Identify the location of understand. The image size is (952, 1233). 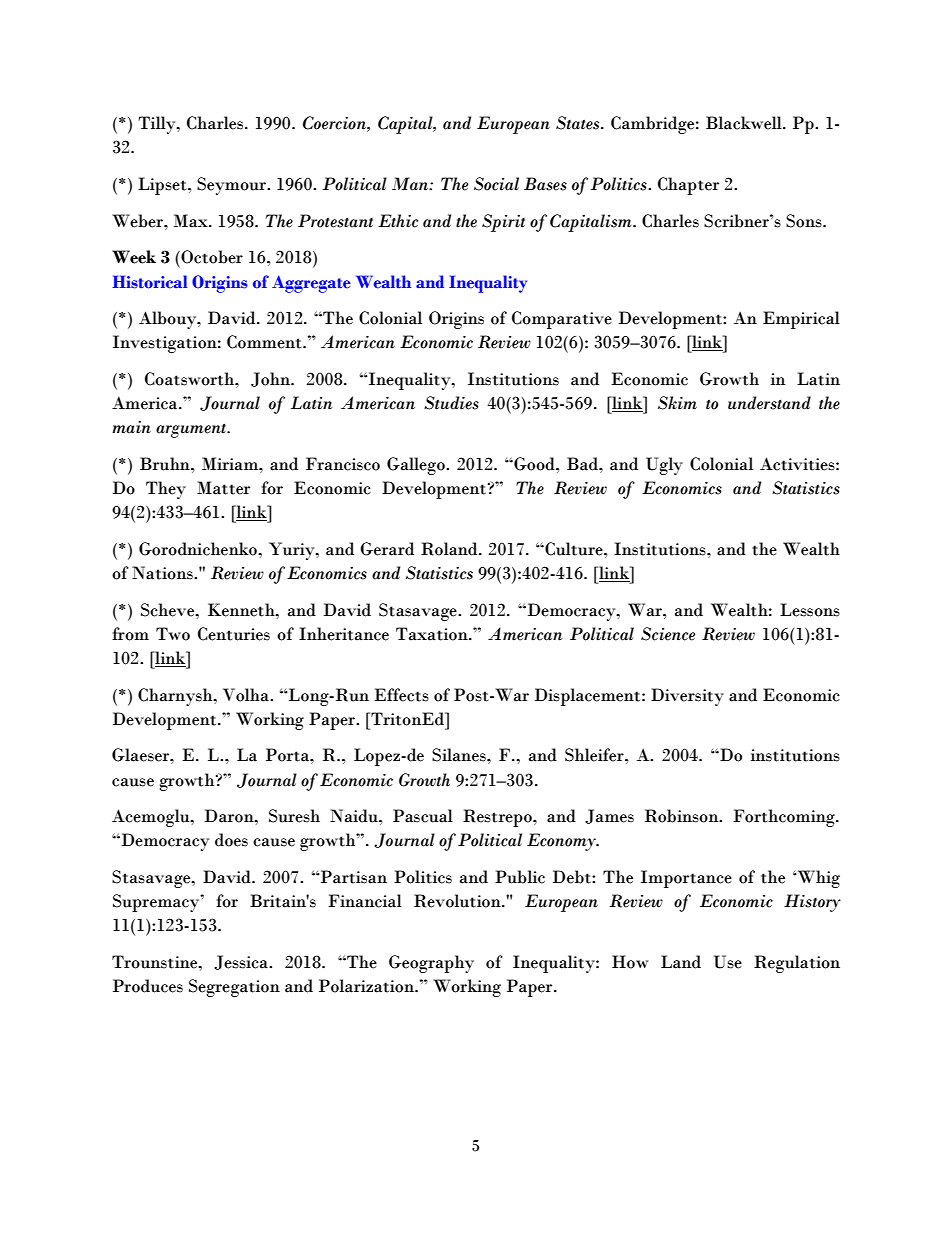
(769, 403).
